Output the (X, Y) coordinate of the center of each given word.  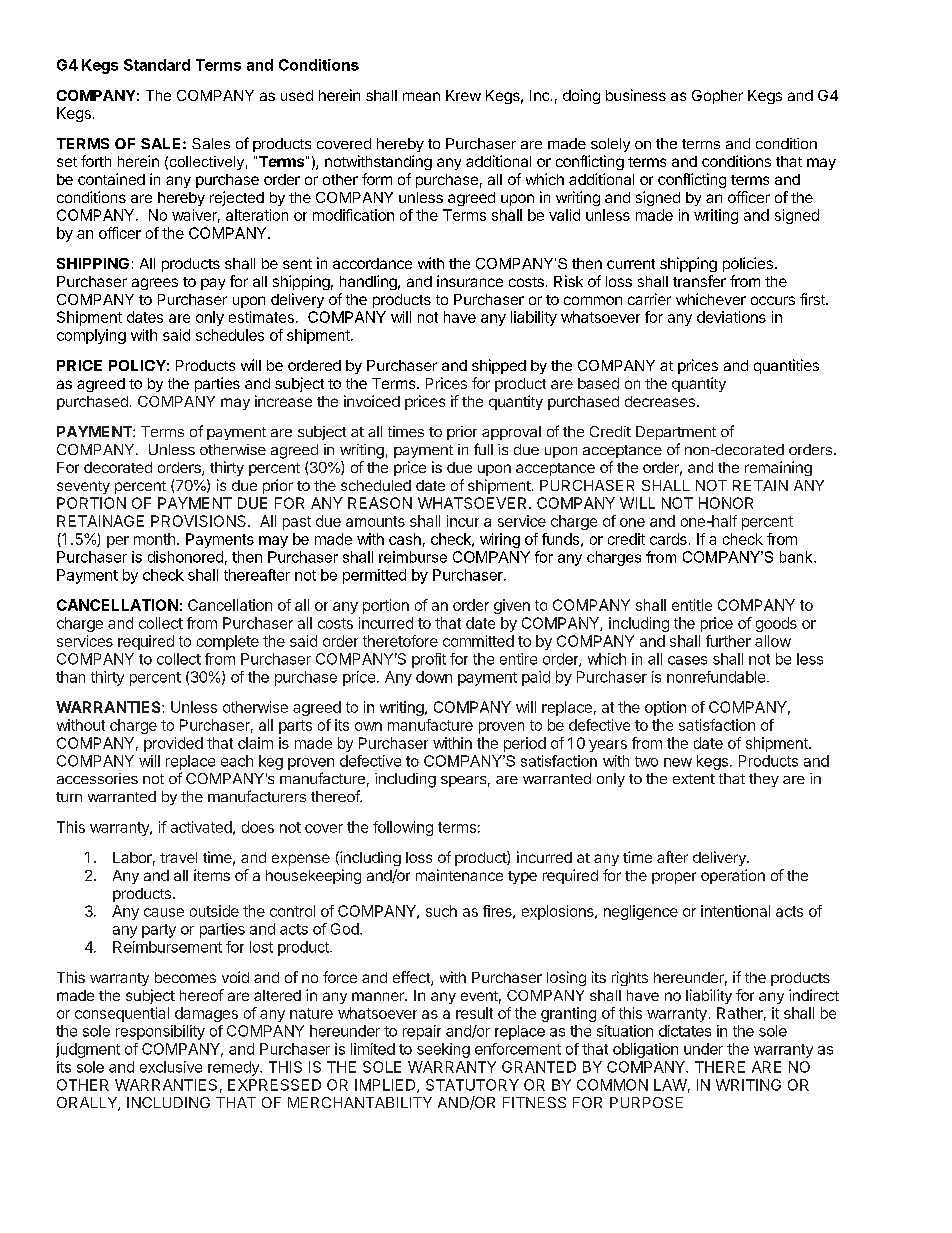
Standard (157, 65)
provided (173, 744)
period (525, 744)
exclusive (171, 1067)
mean (421, 96)
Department (676, 433)
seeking (443, 1050)
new (678, 762)
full (483, 449)
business (636, 95)
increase (283, 401)
